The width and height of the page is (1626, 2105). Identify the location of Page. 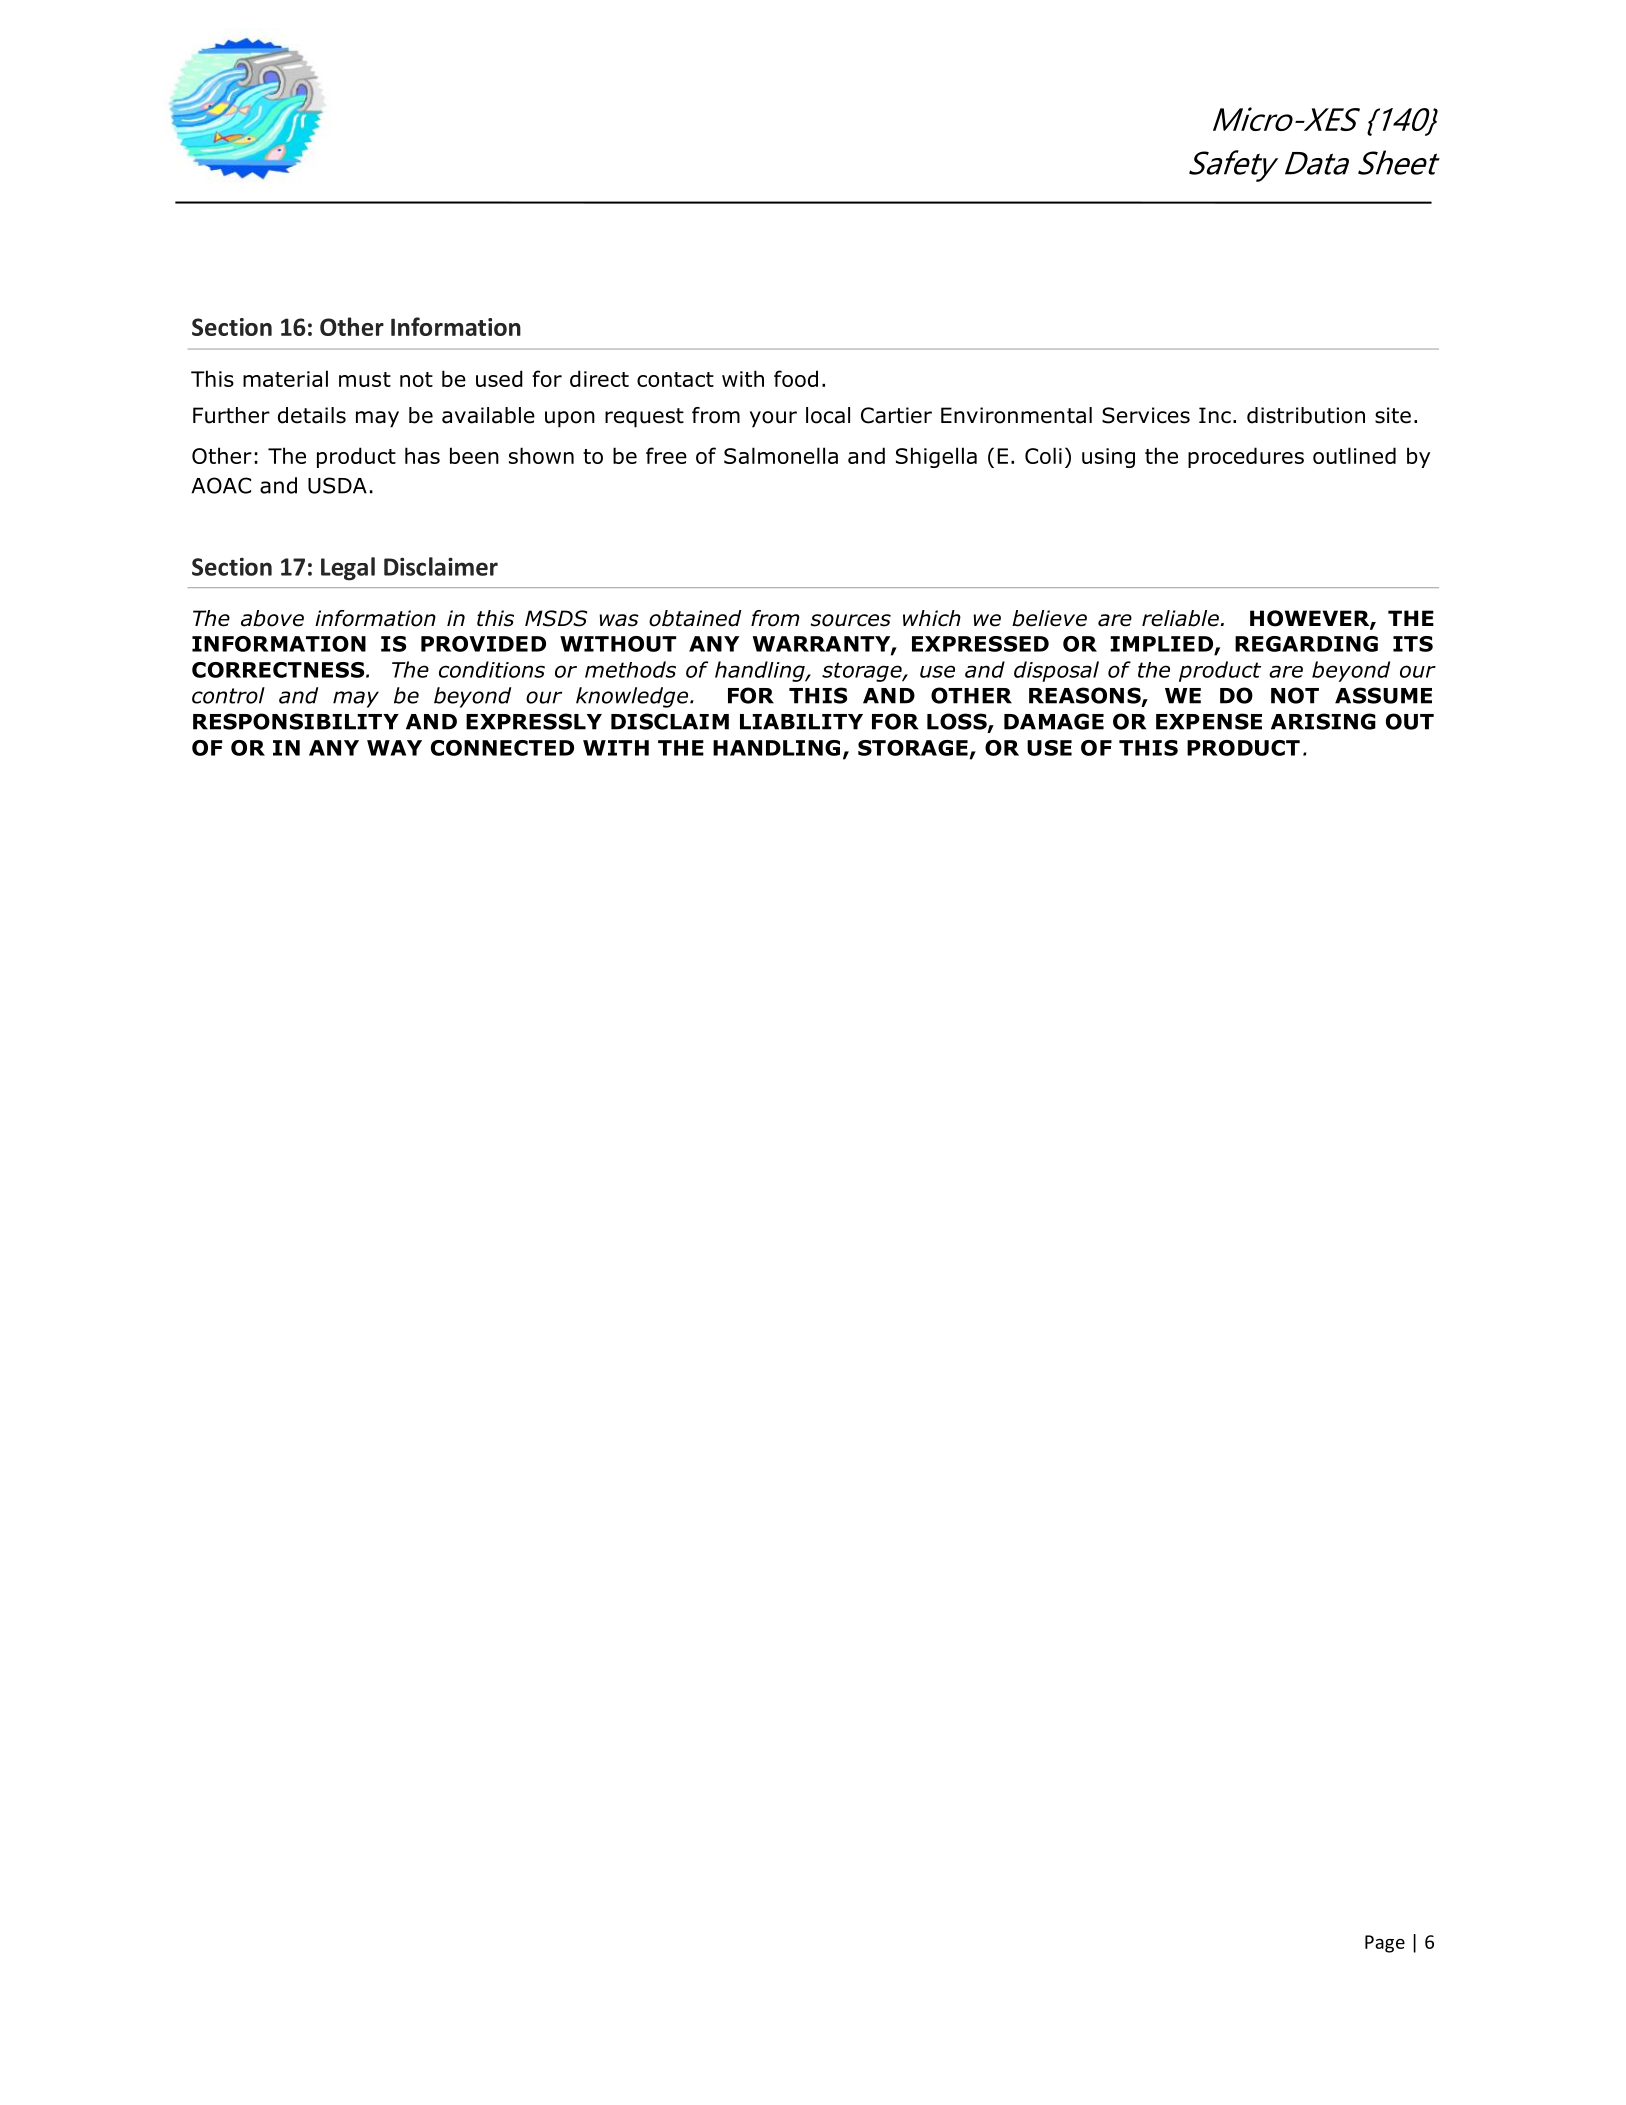
(1385, 1944).
